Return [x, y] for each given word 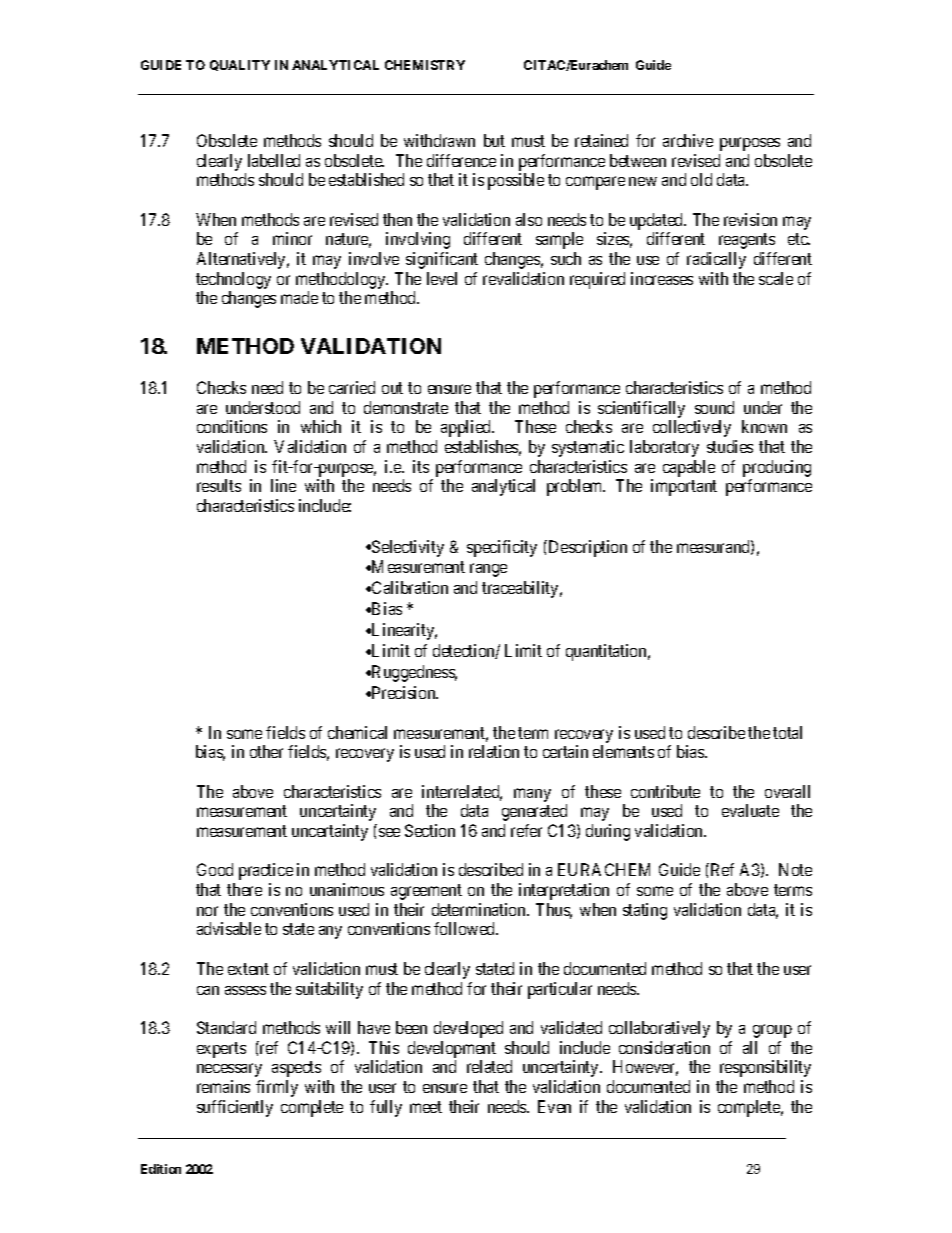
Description [586, 548]
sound [714, 407]
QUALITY [240, 65]
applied [467, 428]
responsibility [765, 1068]
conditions [232, 426]
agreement [426, 892]
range [488, 570]
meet [426, 1107]
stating [645, 911]
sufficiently [235, 1108]
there [244, 889]
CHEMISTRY [425, 65]
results [219, 485]
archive [688, 140]
